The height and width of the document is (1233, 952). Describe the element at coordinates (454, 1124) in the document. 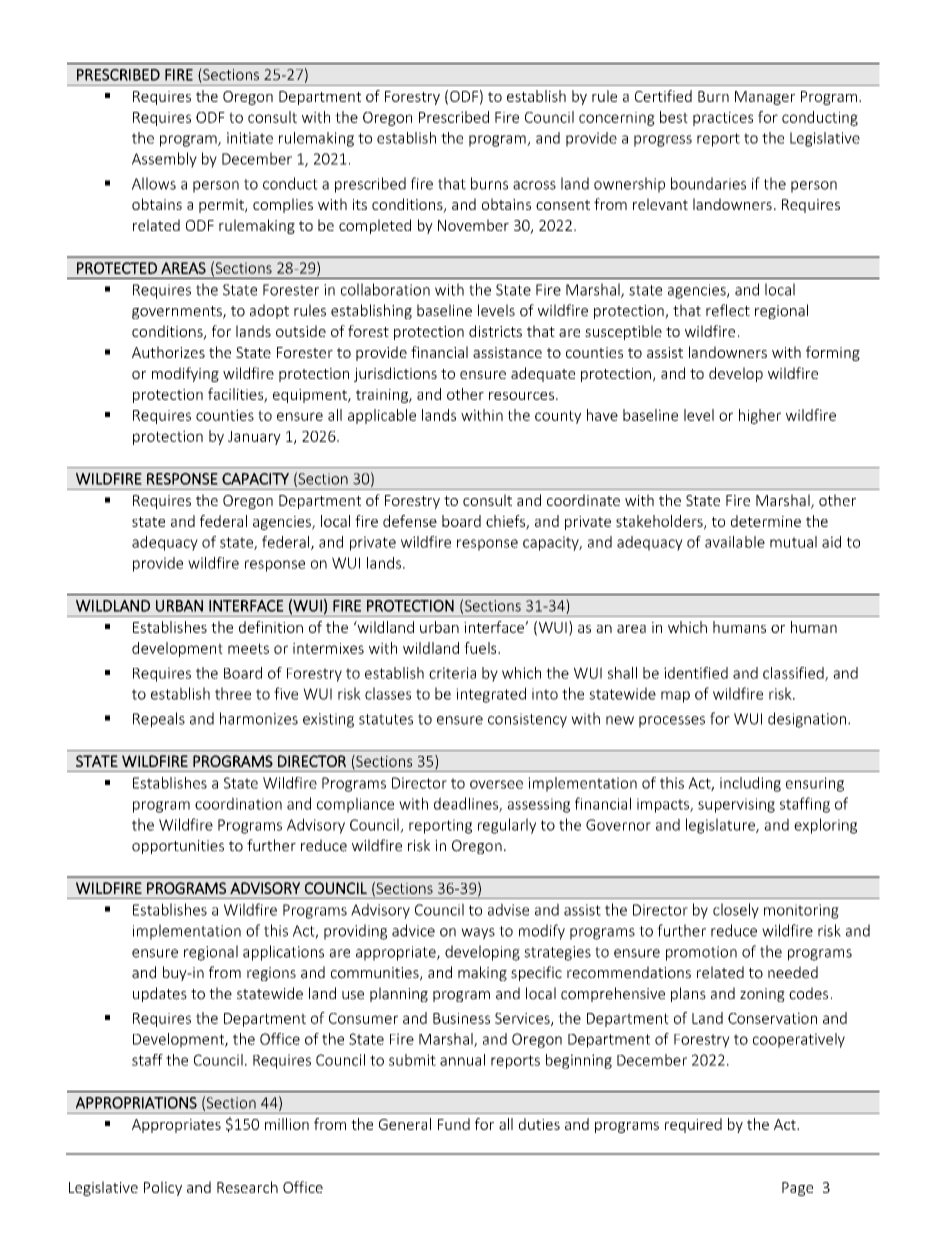

I see `Fund` at that location.
